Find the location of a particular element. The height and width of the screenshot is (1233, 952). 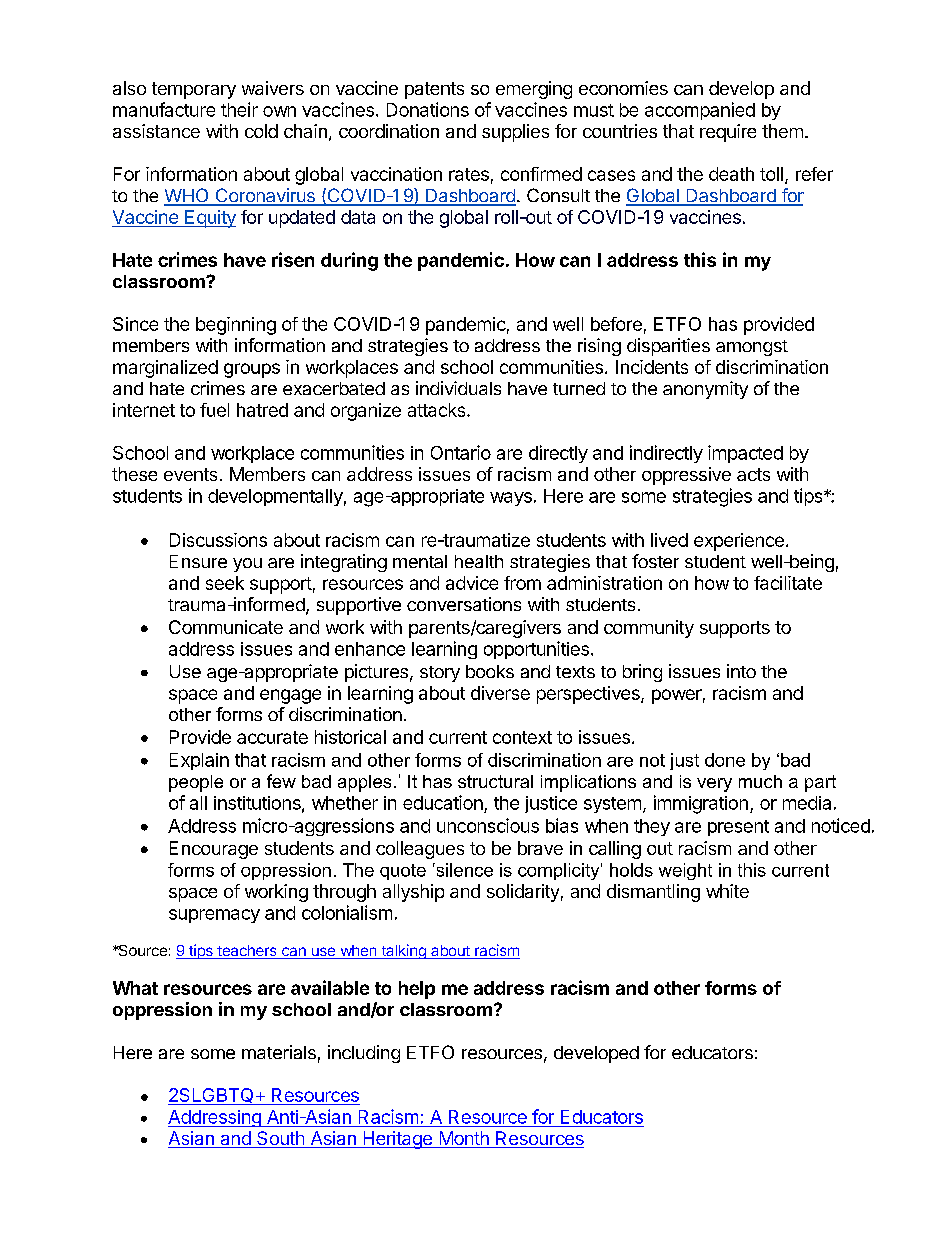

supplies is located at coordinates (515, 133).
